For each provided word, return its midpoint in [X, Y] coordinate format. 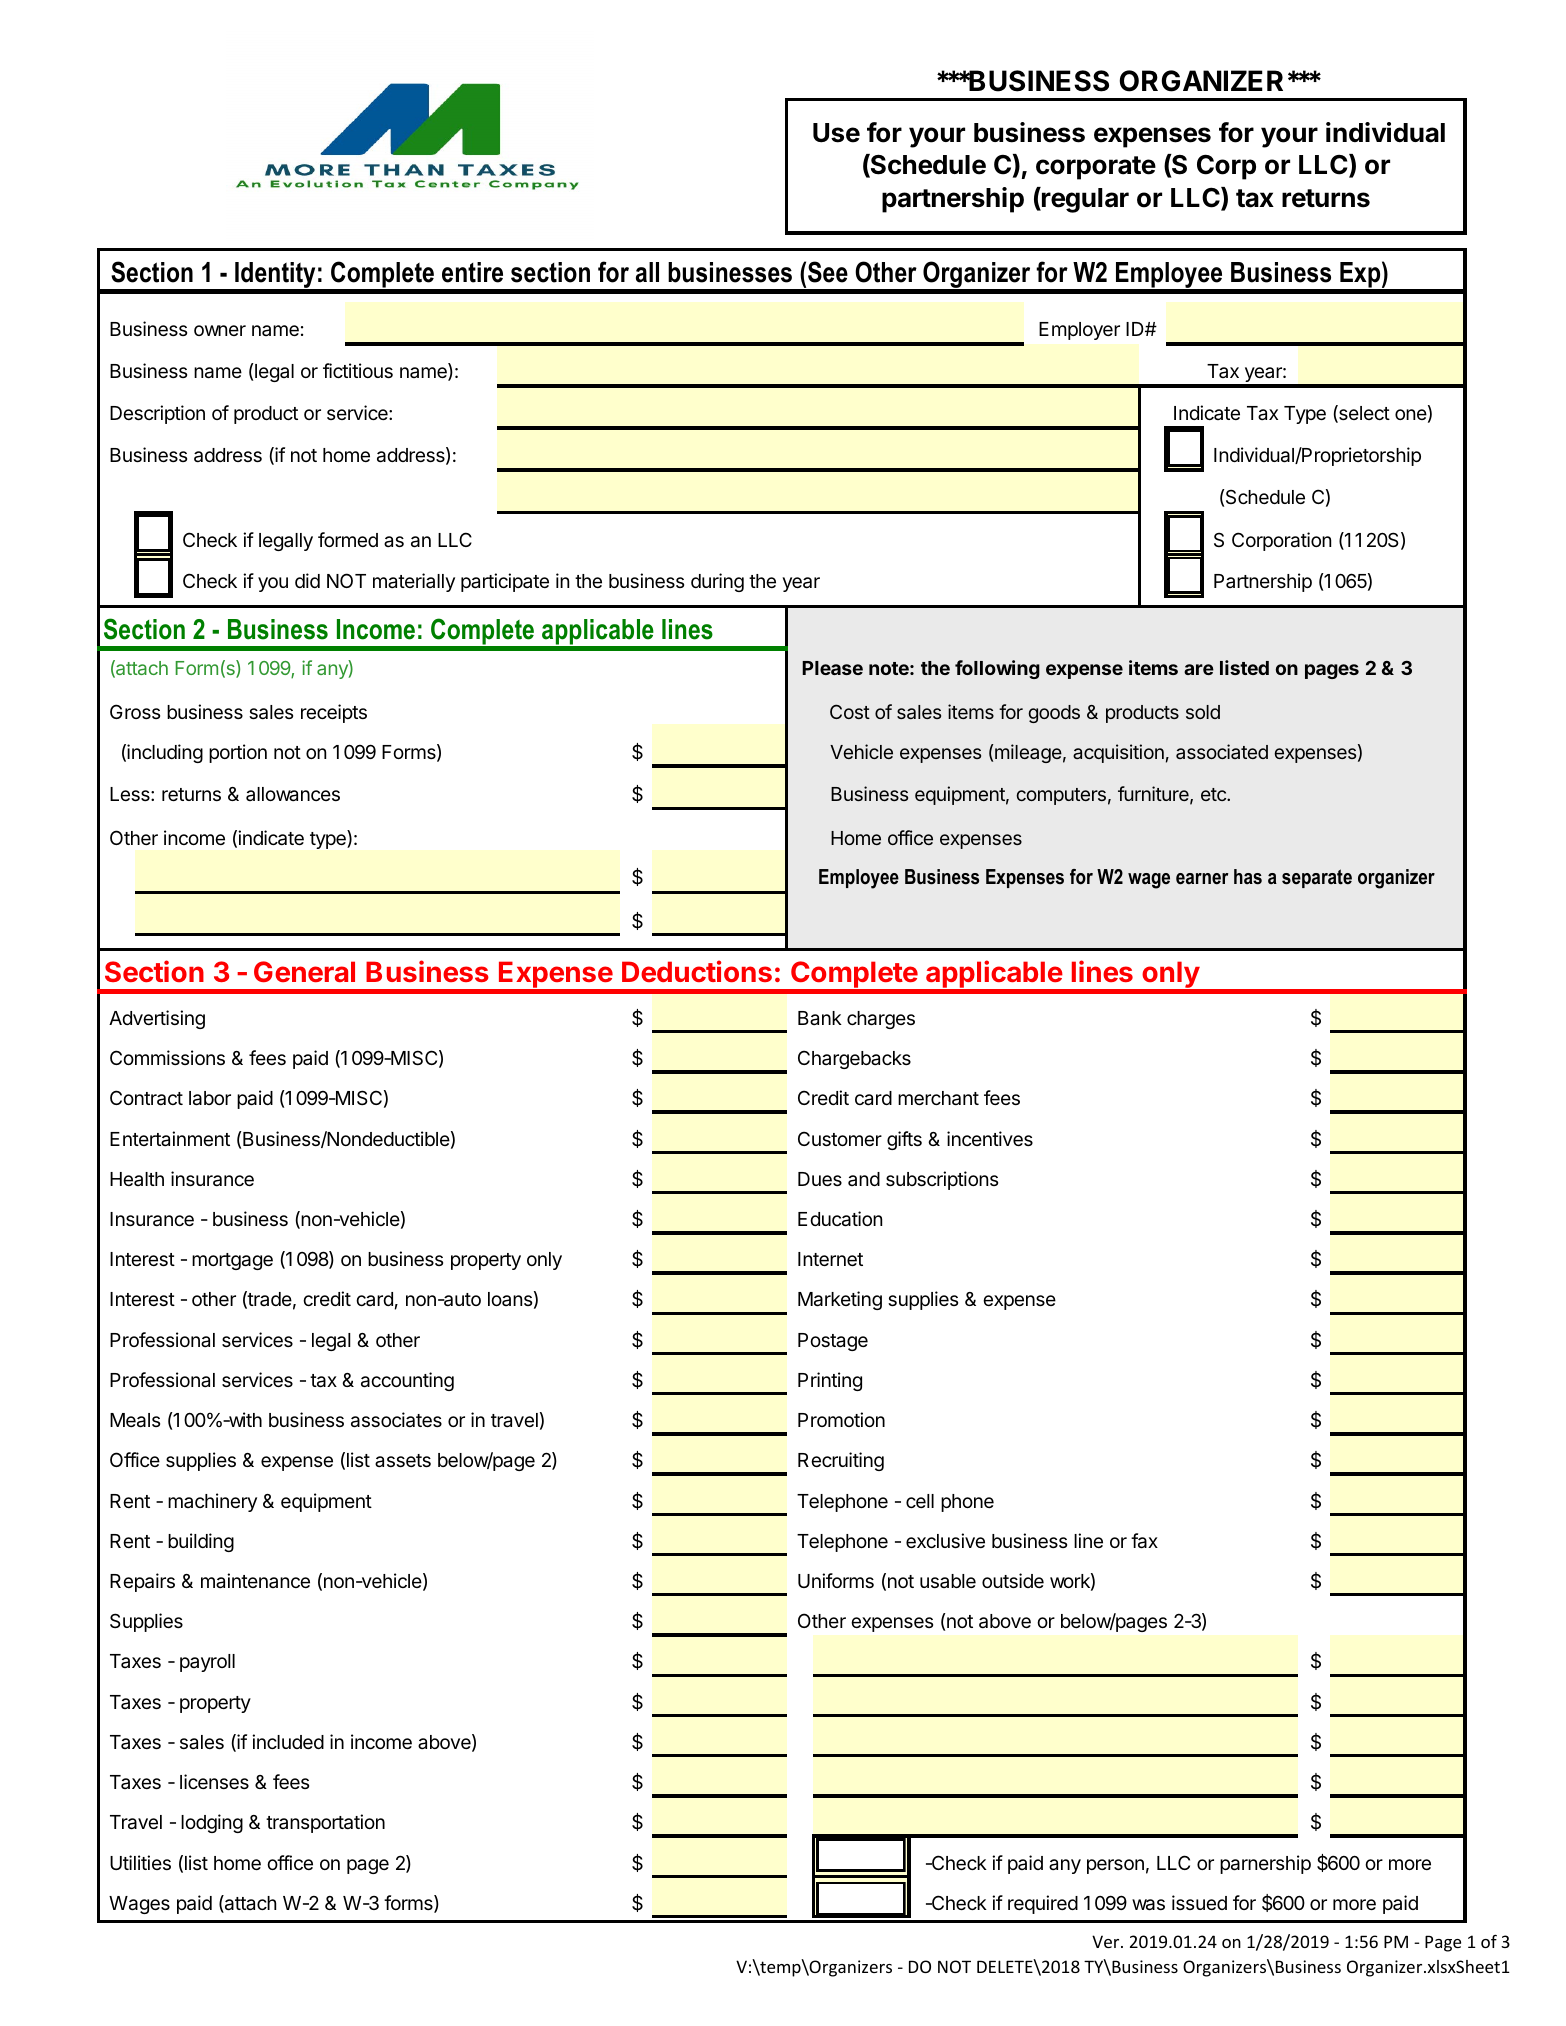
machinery [212, 1502]
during [717, 582]
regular [1084, 200]
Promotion [841, 1419]
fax [1144, 1541]
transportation [325, 1823]
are [1199, 669]
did [307, 580]
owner [220, 330]
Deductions [697, 971]
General [304, 971]
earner [1202, 879]
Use [836, 133]
